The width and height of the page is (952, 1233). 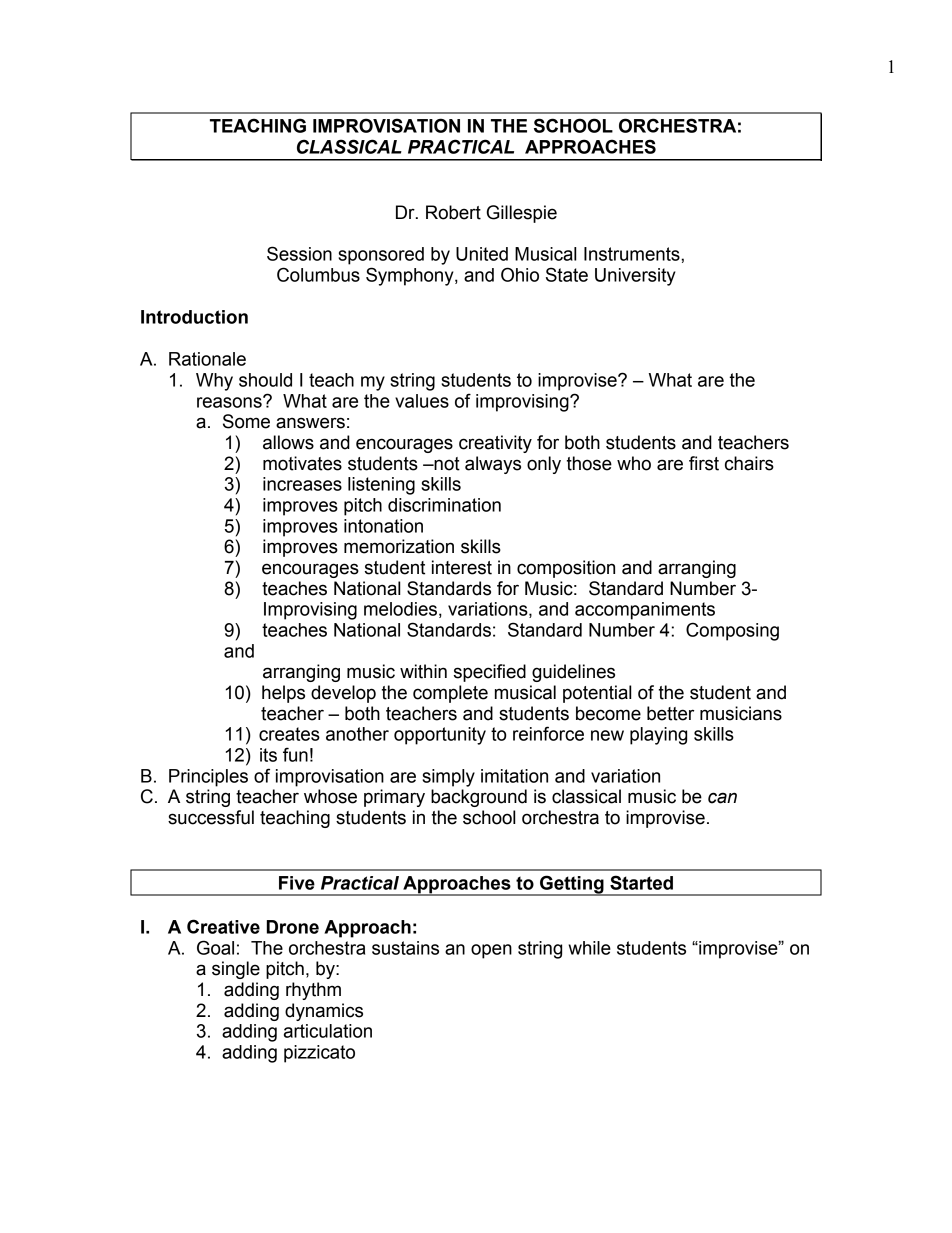 I want to click on helps, so click(x=283, y=694).
